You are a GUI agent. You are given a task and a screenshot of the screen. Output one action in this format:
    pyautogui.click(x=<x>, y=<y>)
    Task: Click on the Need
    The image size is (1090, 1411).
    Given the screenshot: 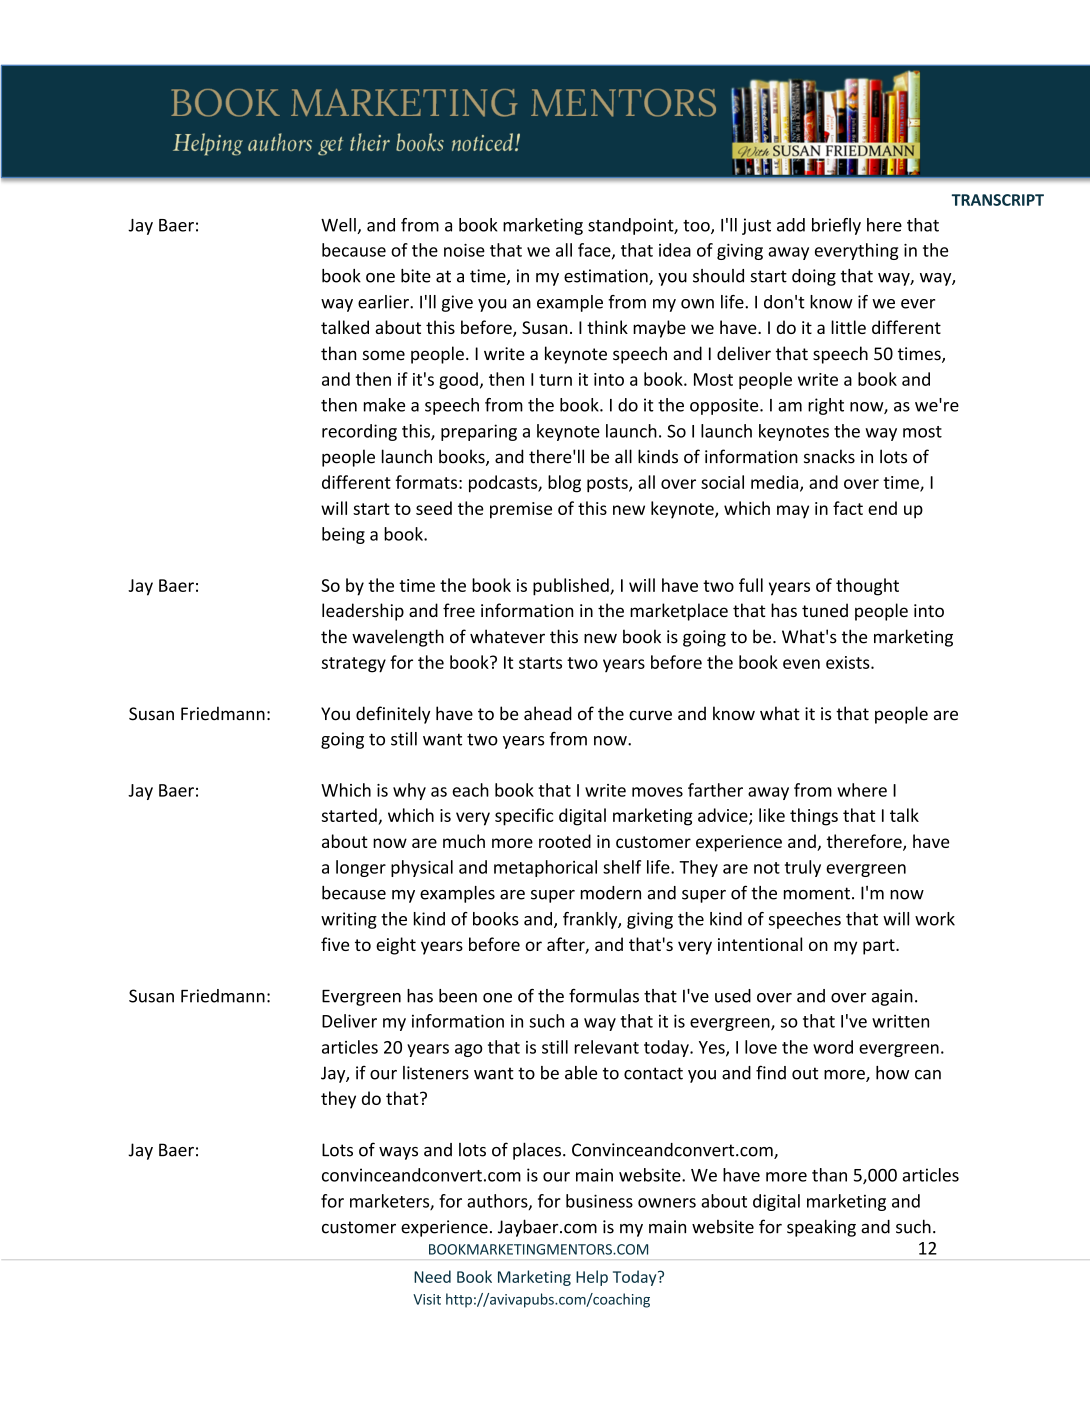 What is the action you would take?
    pyautogui.click(x=432, y=1276)
